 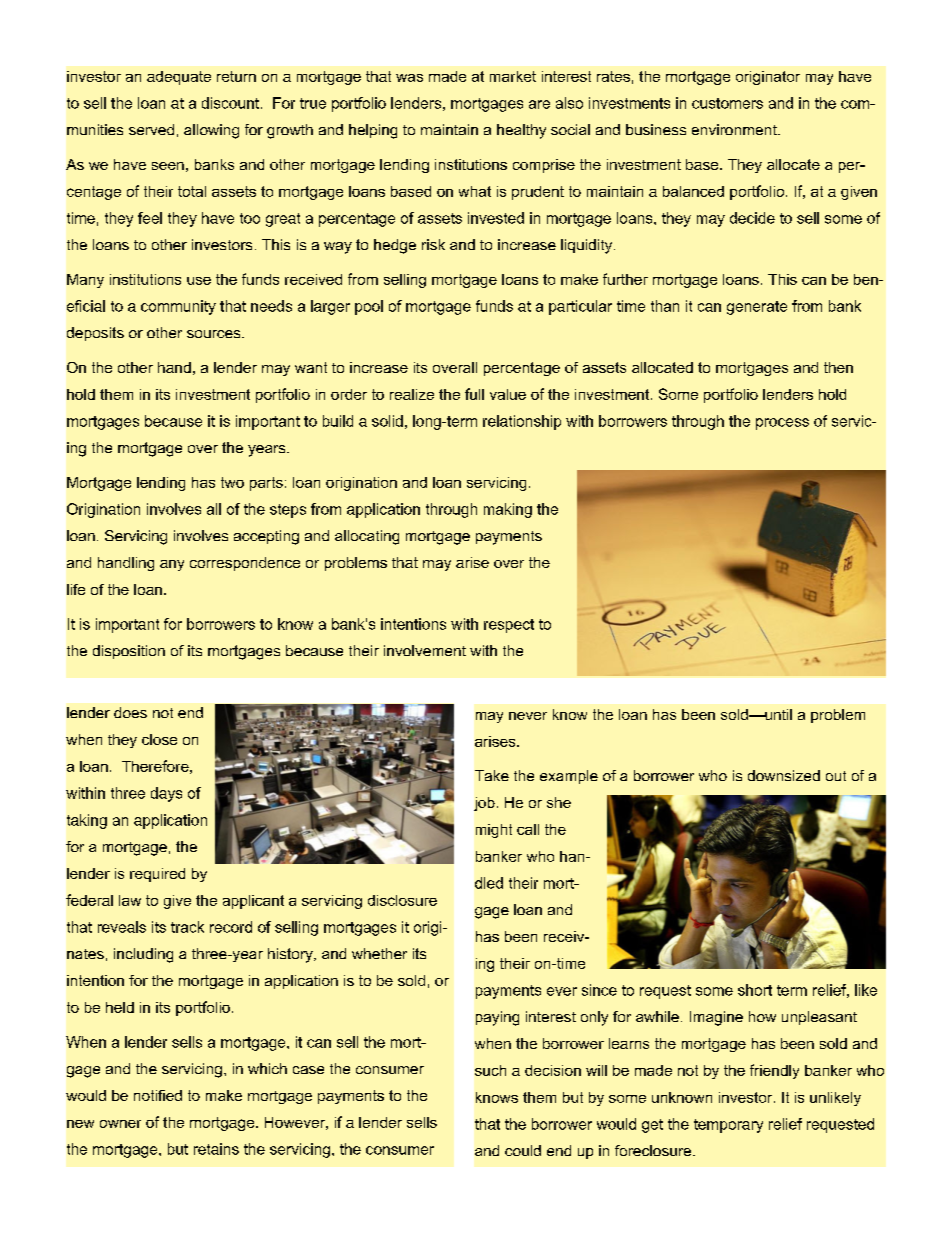 What do you see at coordinates (179, 78) in the screenshot?
I see `adequate` at bounding box center [179, 78].
